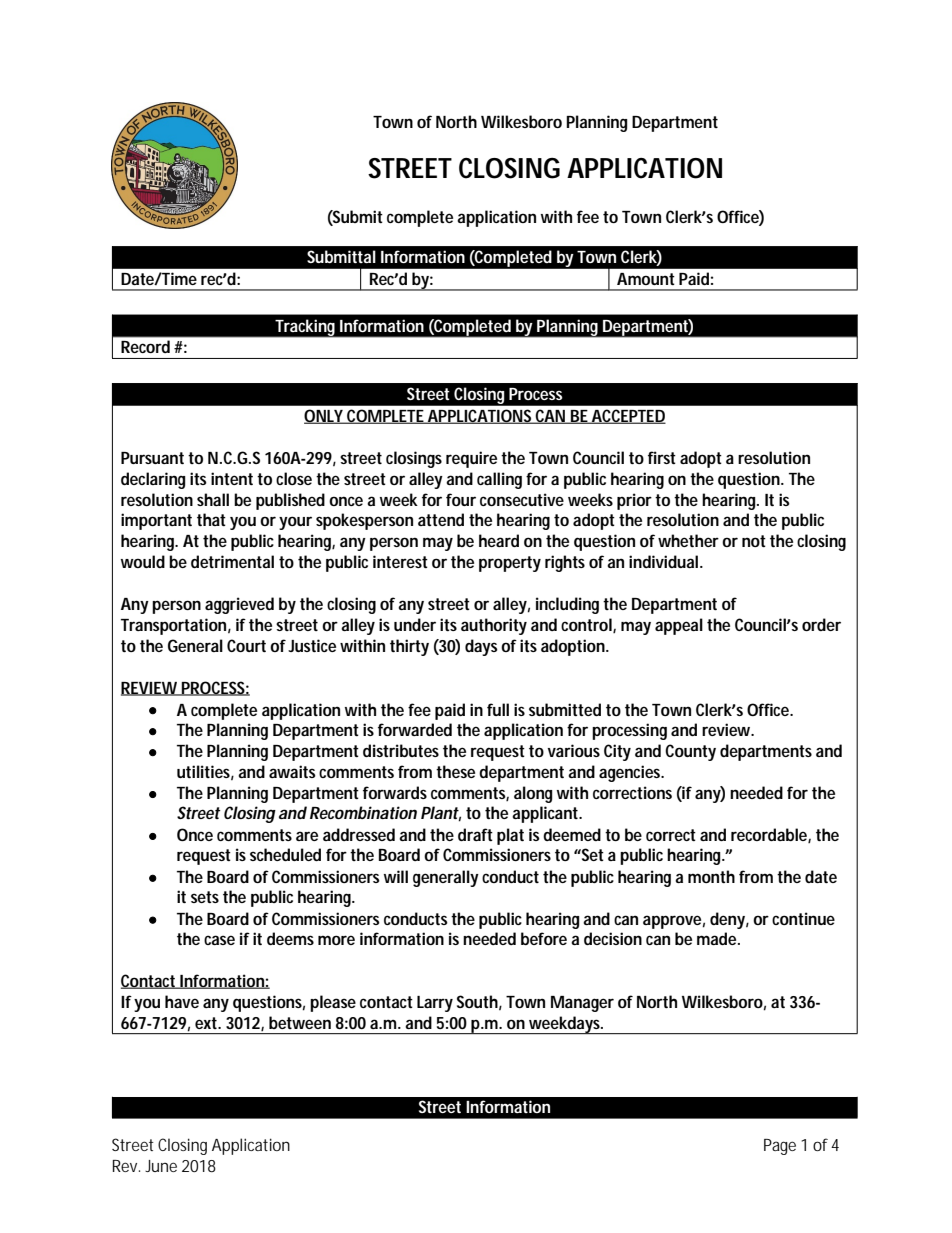  What do you see at coordinates (232, 478) in the image?
I see `intent` at bounding box center [232, 478].
